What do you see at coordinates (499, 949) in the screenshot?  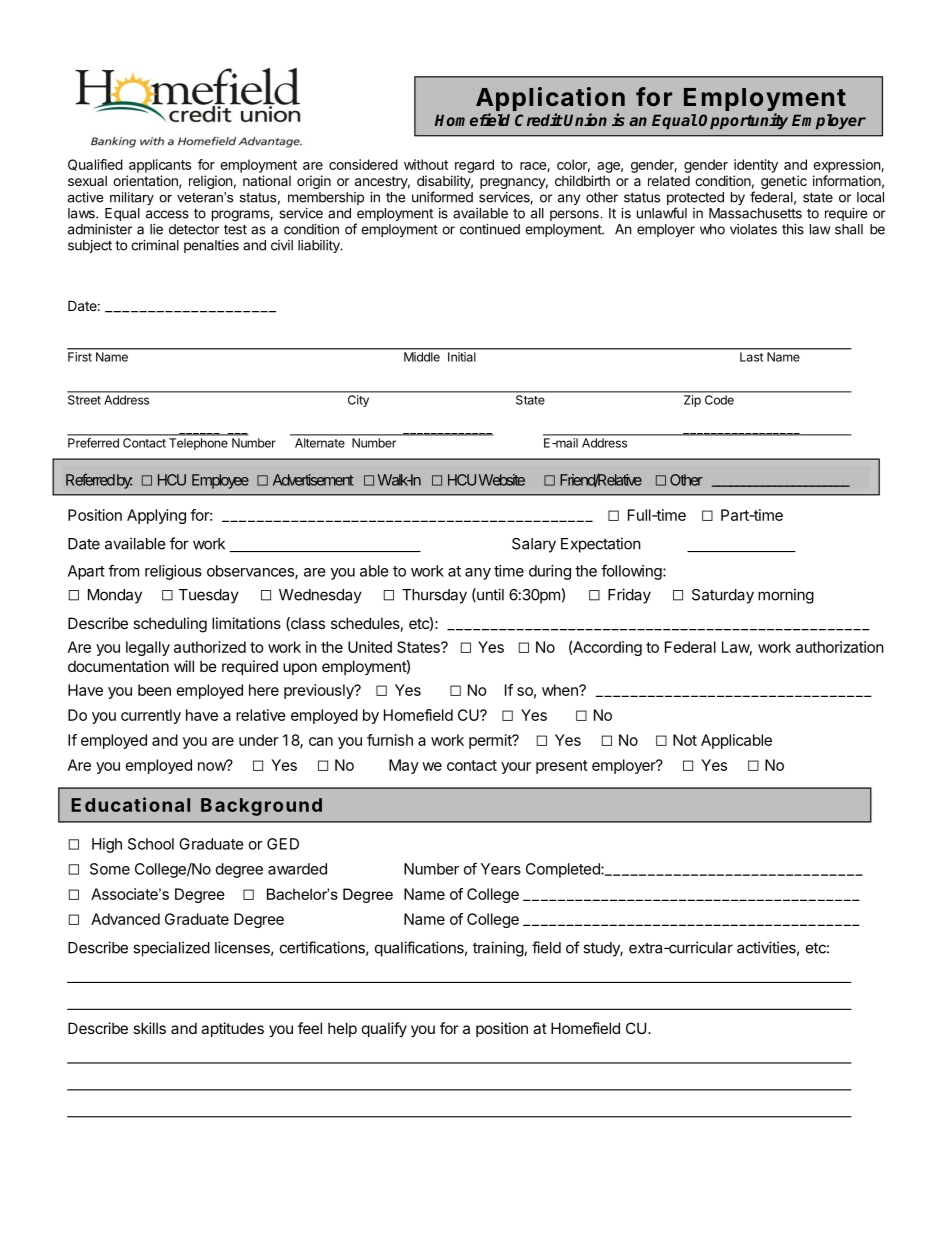 I see `training` at bounding box center [499, 949].
